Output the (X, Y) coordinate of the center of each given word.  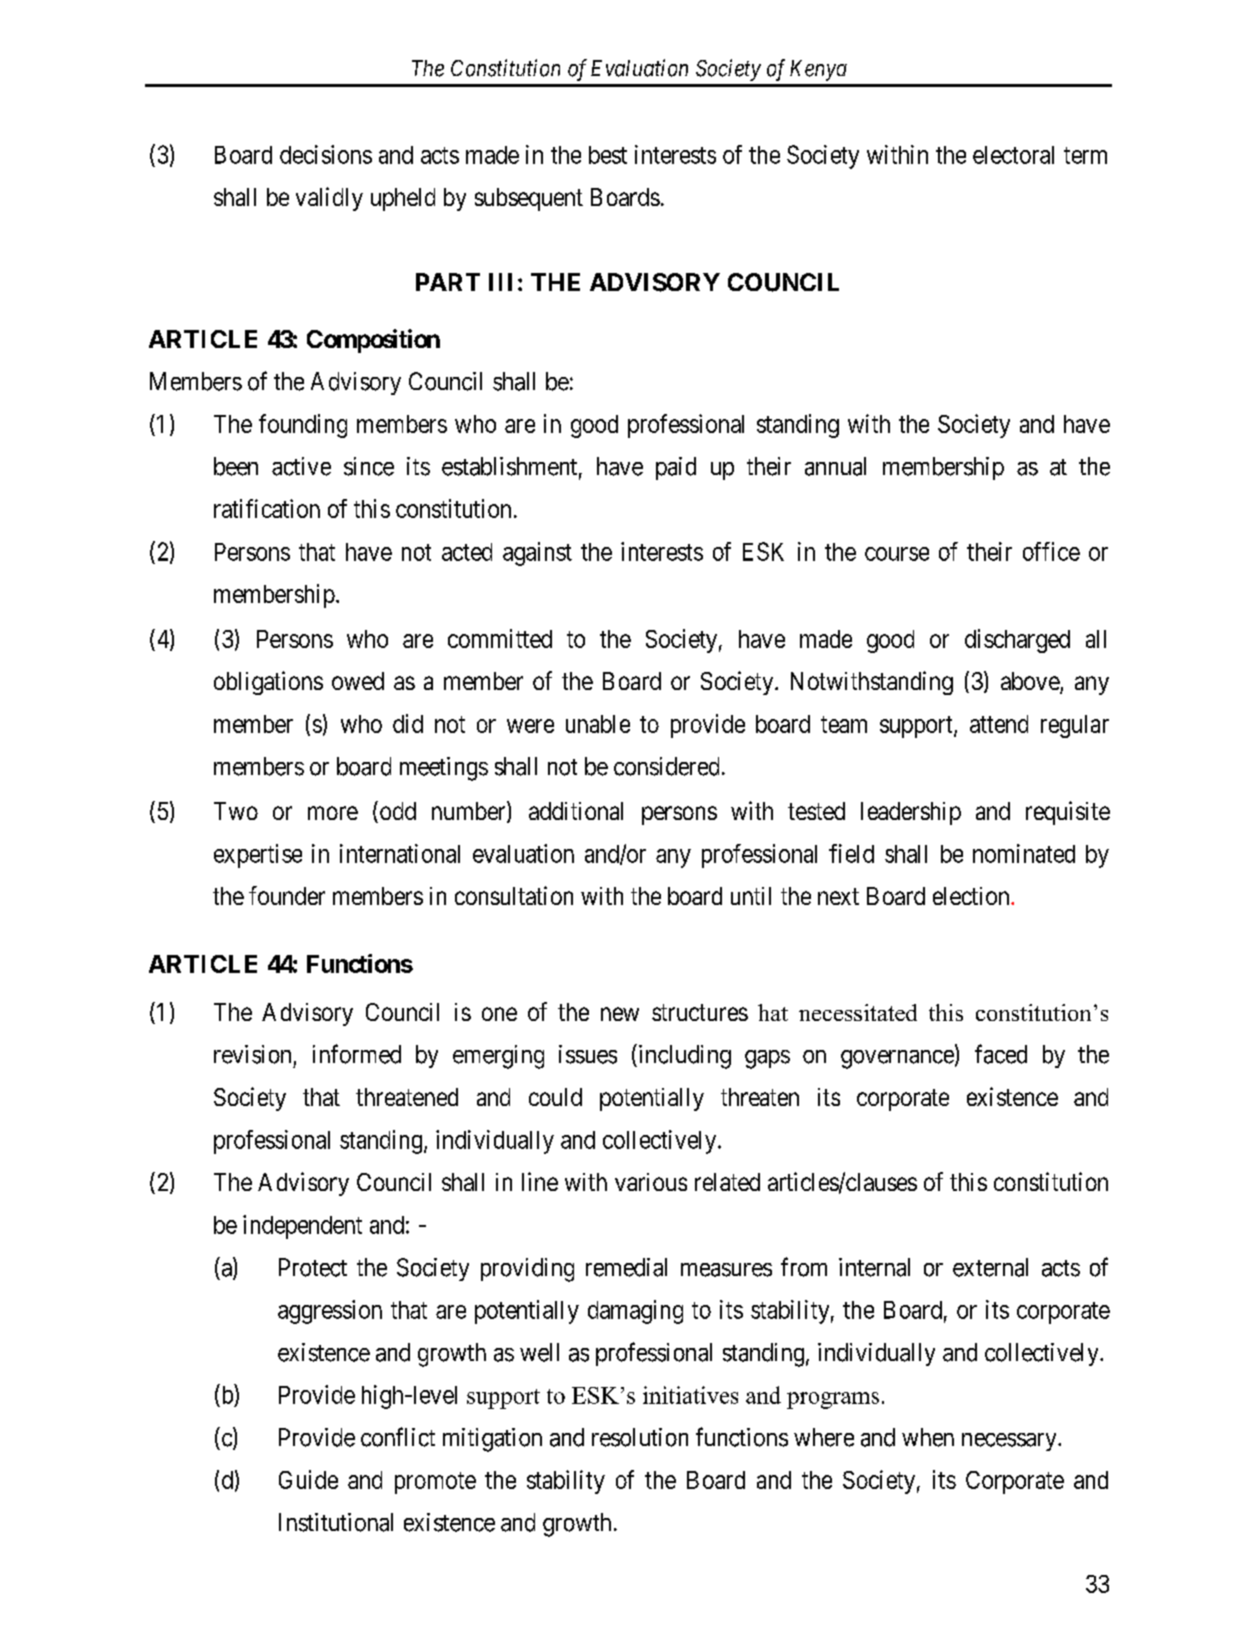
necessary (1010, 1442)
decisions (326, 154)
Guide (308, 1479)
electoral (1013, 155)
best (608, 155)
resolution (640, 1437)
